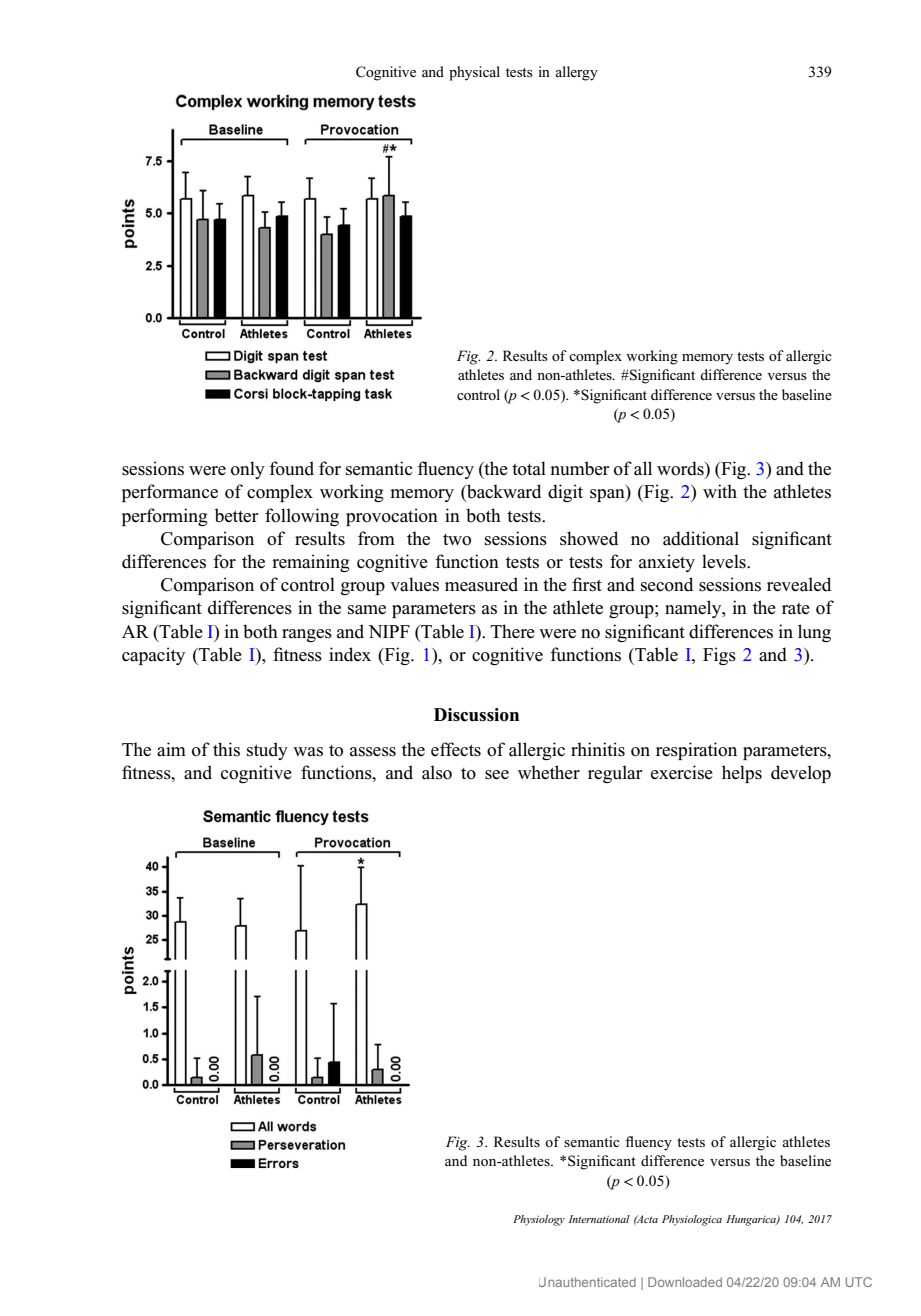  Describe the element at coordinates (248, 470) in the document. I see `only` at that location.
